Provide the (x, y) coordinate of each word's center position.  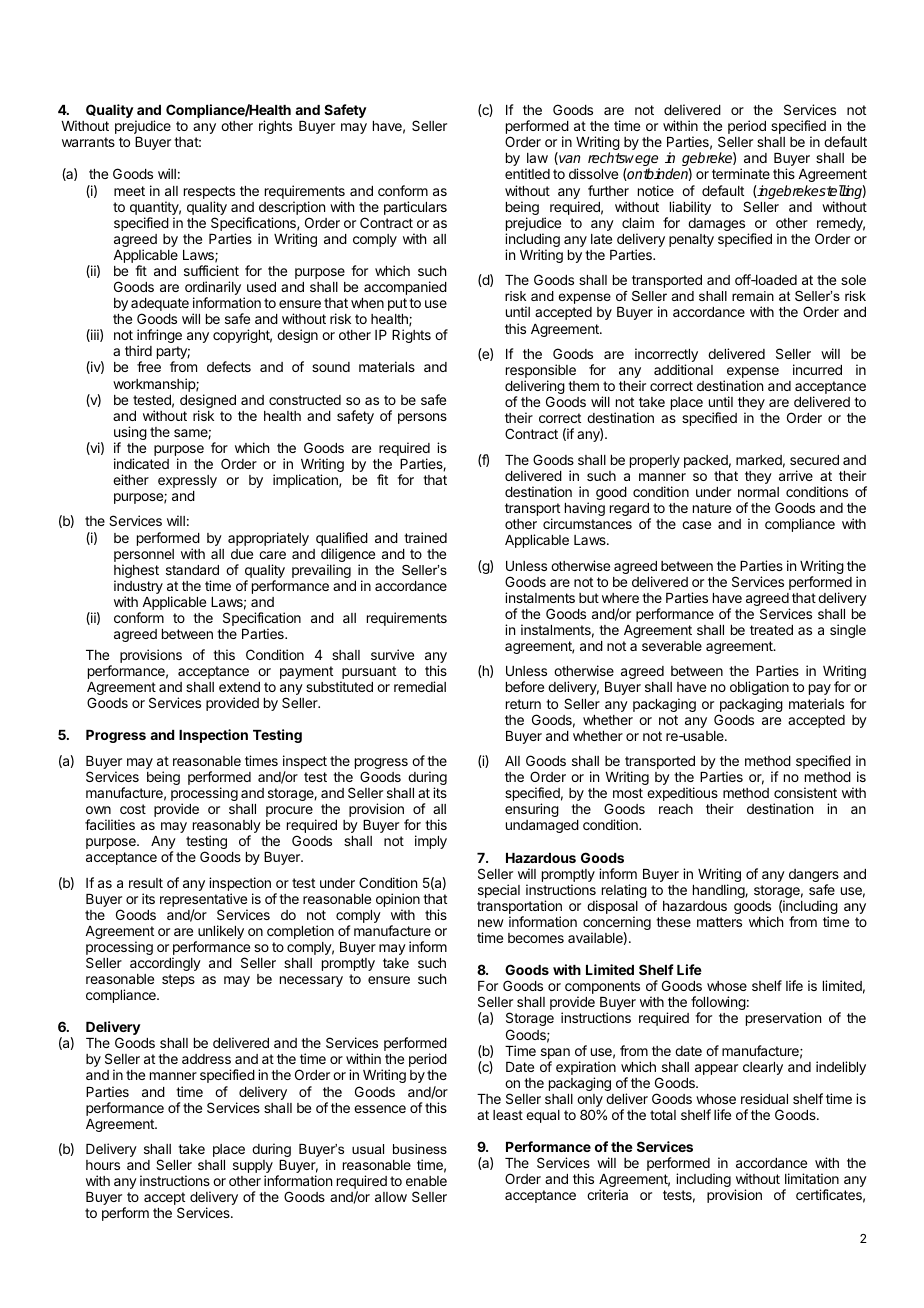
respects (209, 194)
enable (426, 1181)
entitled (527, 173)
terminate (741, 173)
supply (253, 1168)
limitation (812, 1178)
